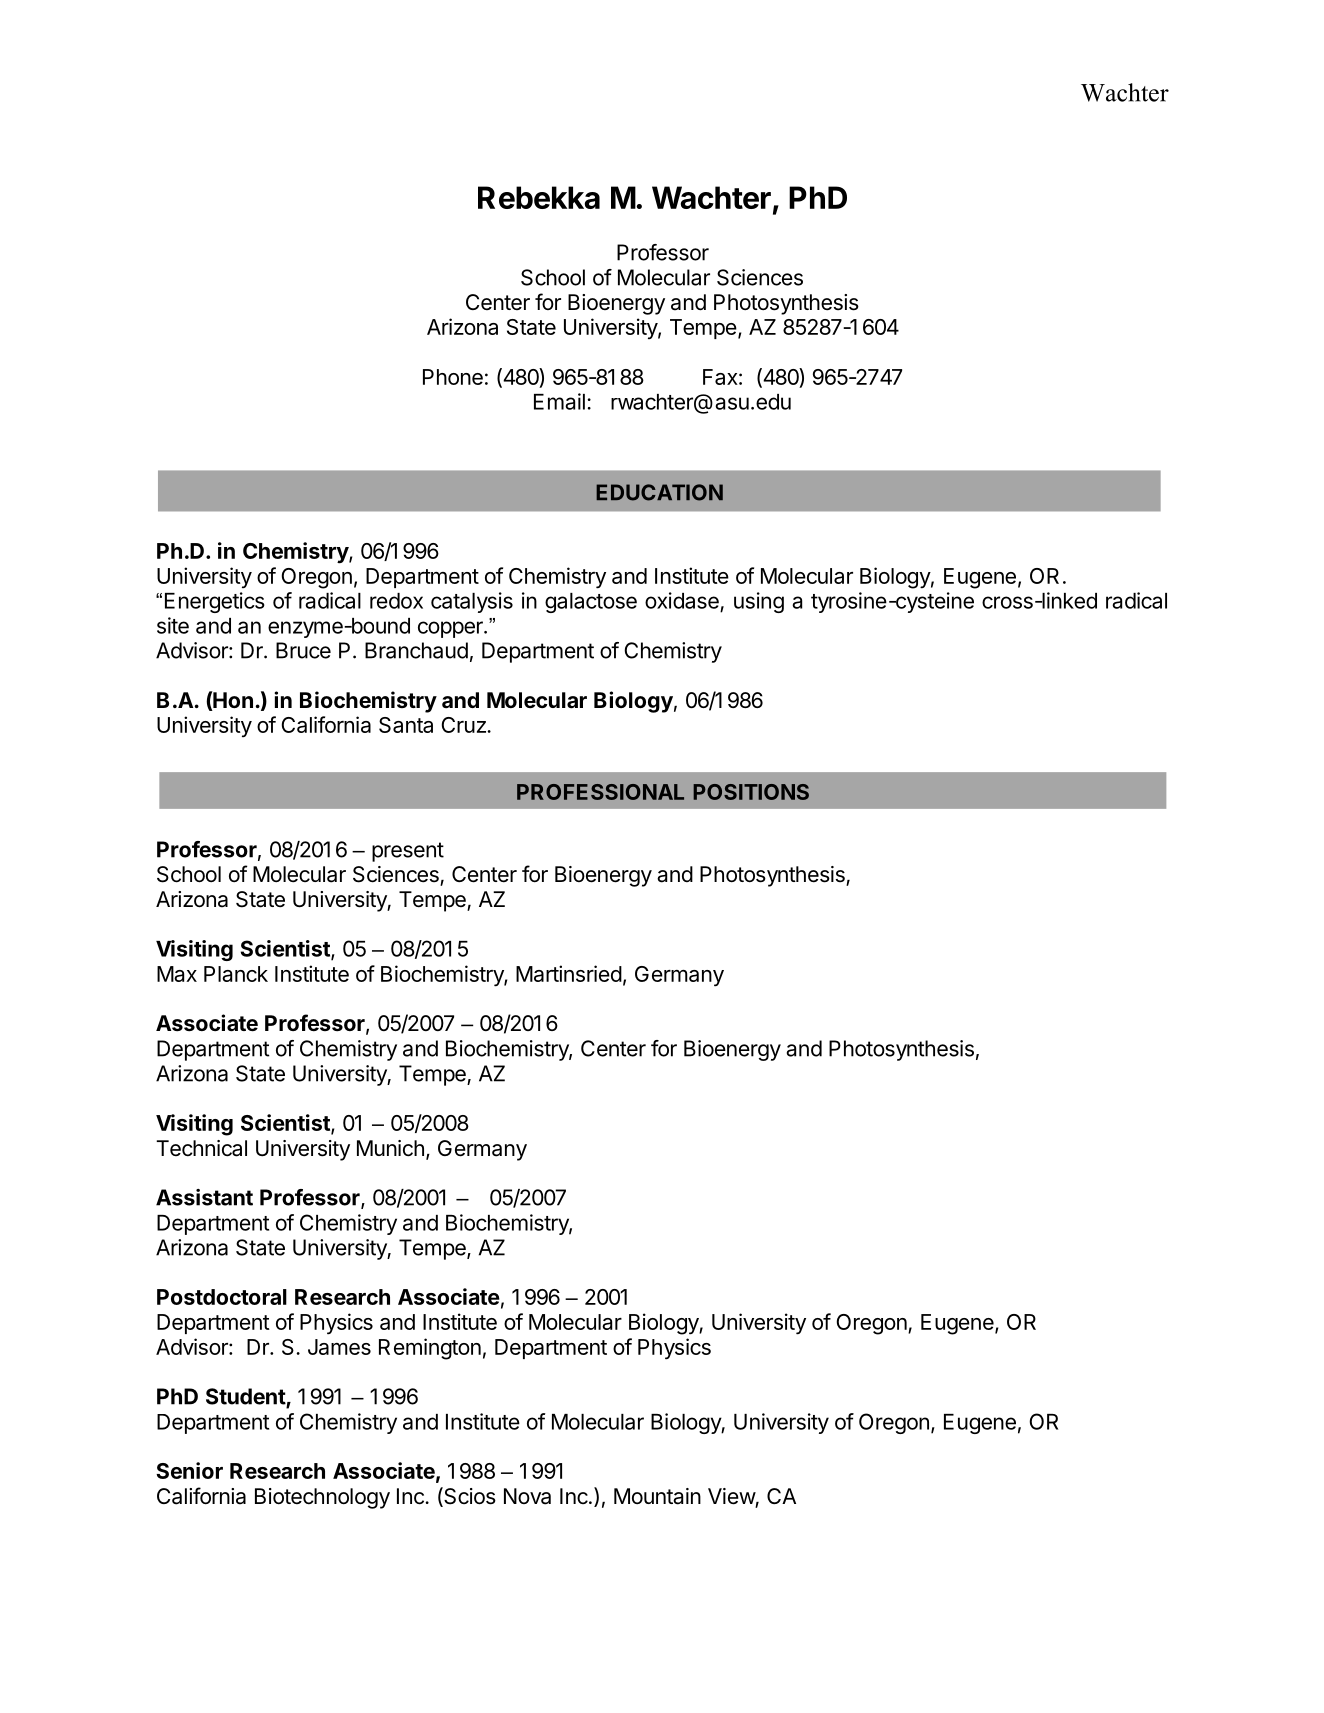 The width and height of the screenshot is (1324, 1713). Describe the element at coordinates (539, 197) in the screenshot. I see `Rebekka` at that location.
